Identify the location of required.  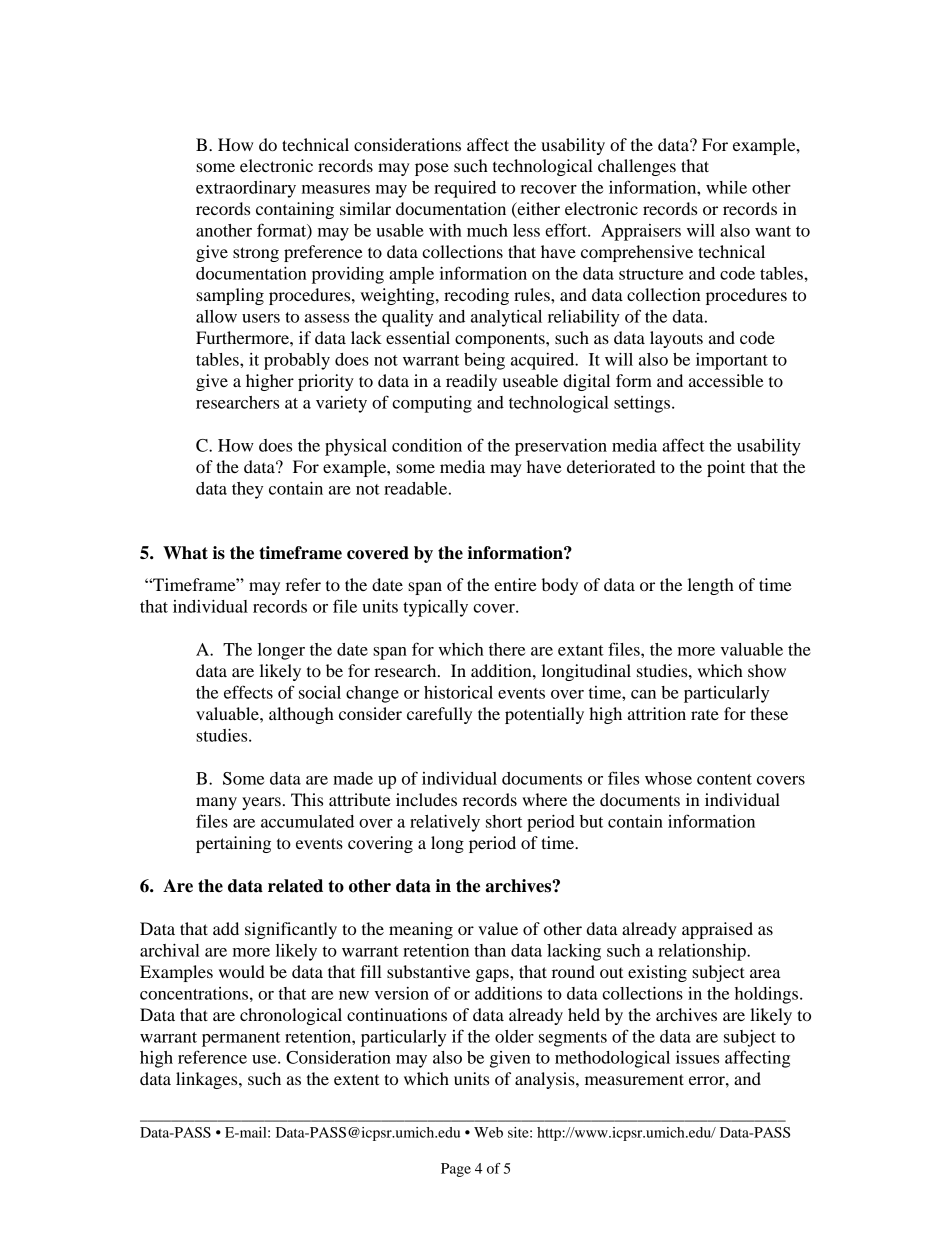
(465, 189).
